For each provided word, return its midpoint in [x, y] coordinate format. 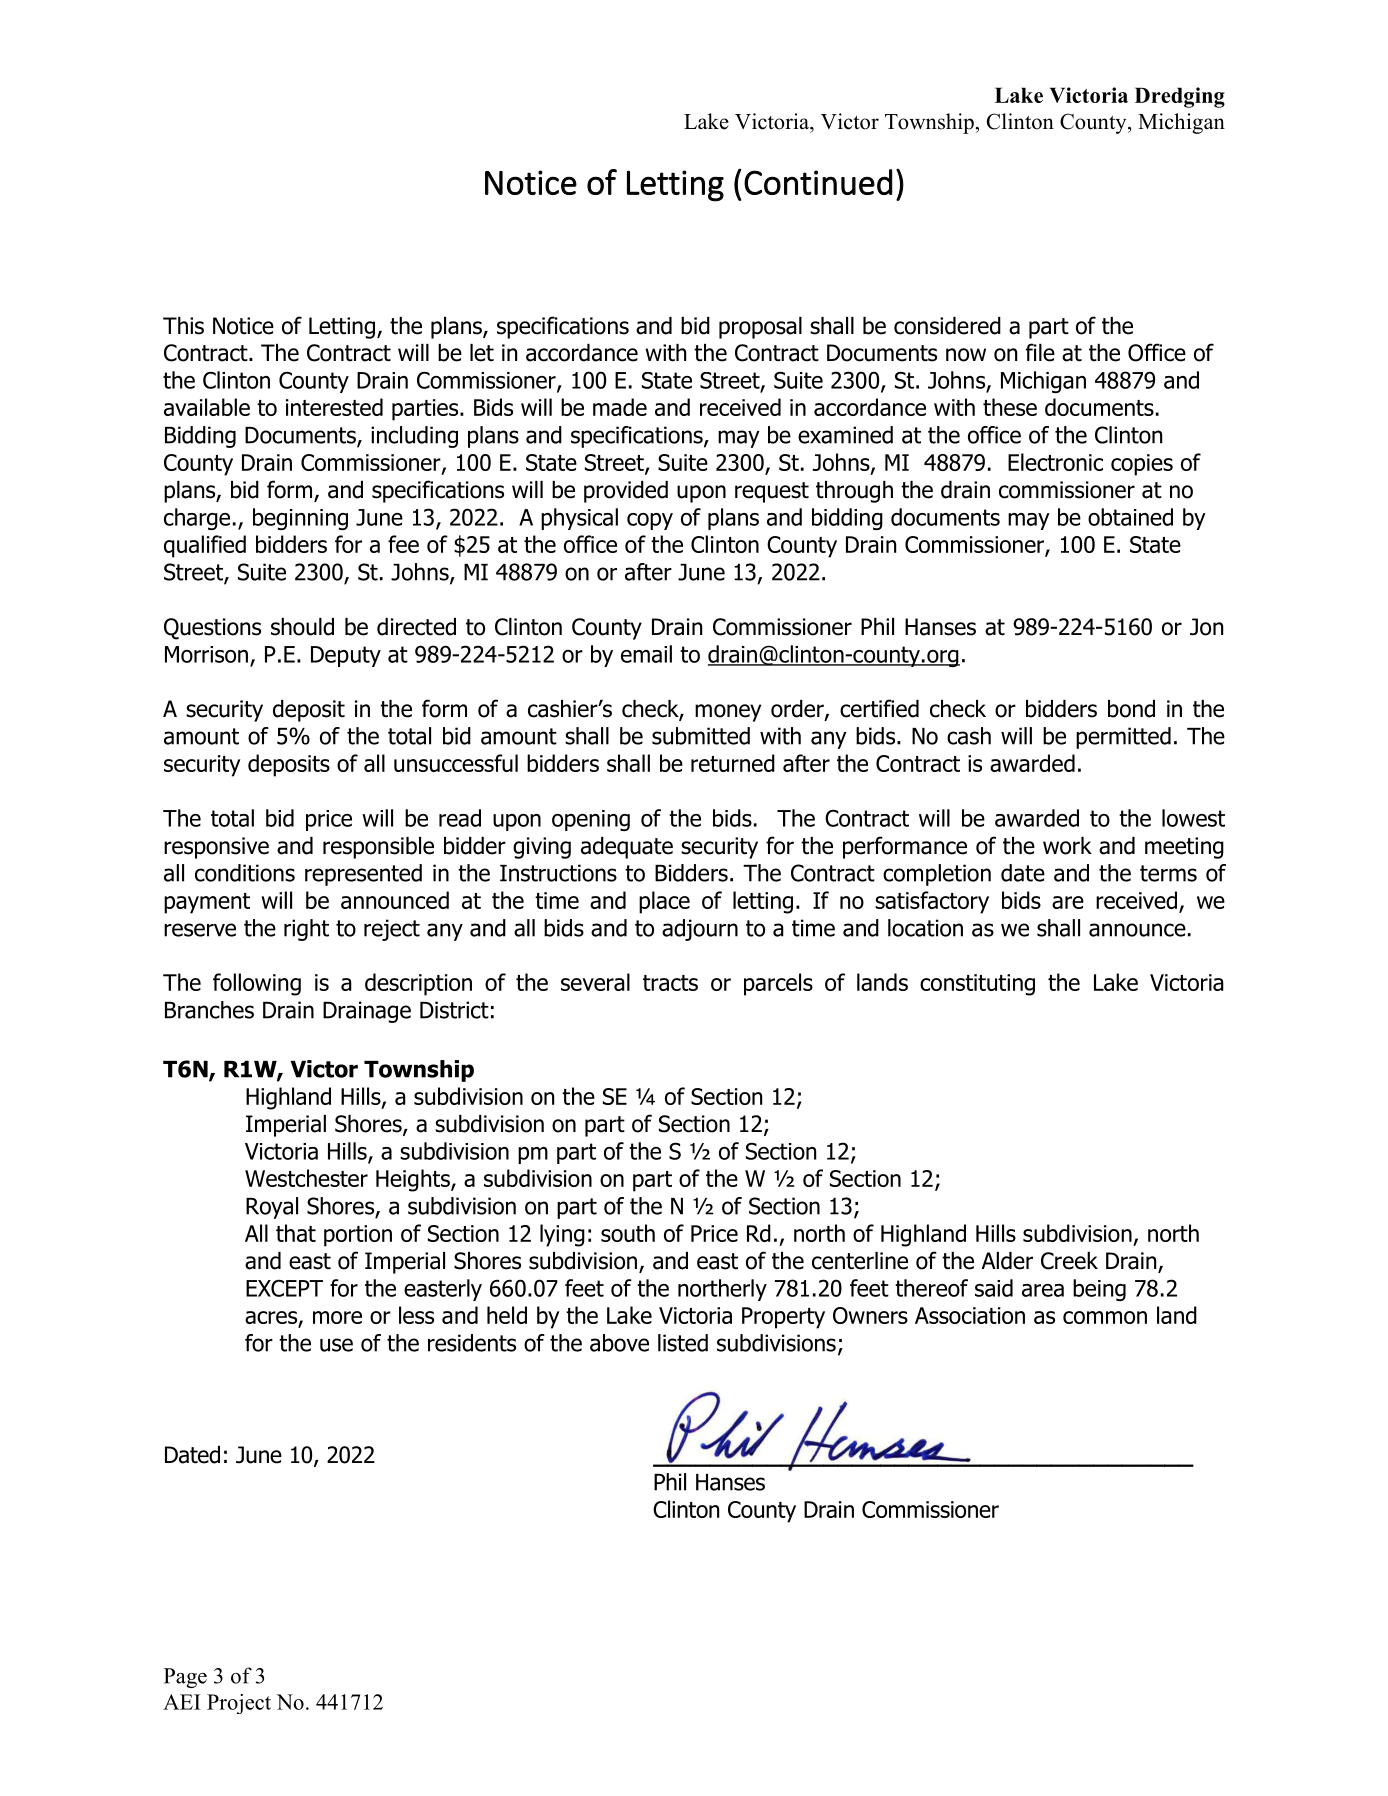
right [306, 930]
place [664, 902]
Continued [818, 182]
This [183, 326]
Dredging [1180, 97]
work [1067, 846]
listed [683, 1343]
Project [239, 1704]
